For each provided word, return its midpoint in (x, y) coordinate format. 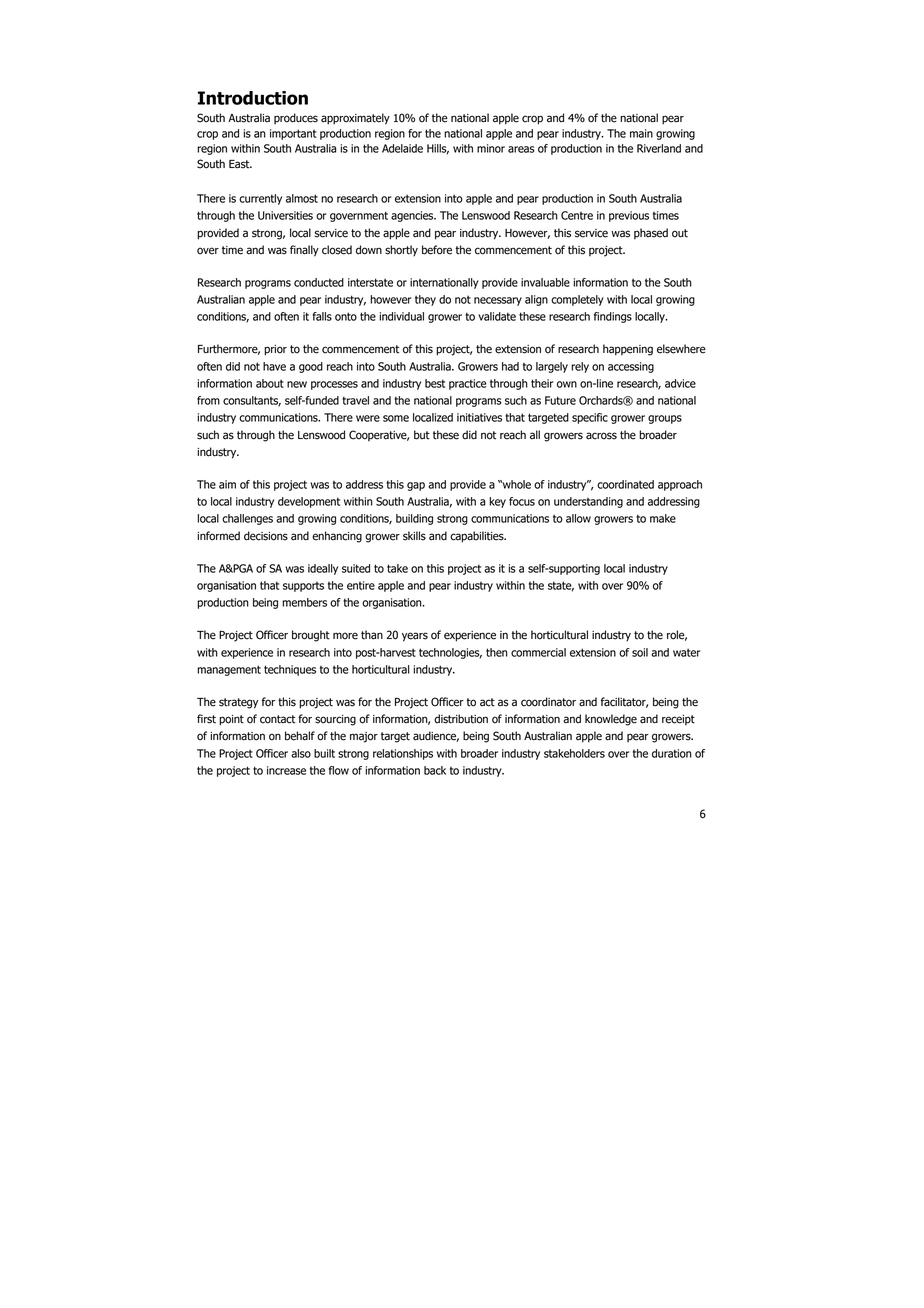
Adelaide (402, 148)
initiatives (479, 417)
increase (286, 770)
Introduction (253, 98)
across (601, 436)
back (435, 770)
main (641, 133)
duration (672, 753)
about (270, 383)
